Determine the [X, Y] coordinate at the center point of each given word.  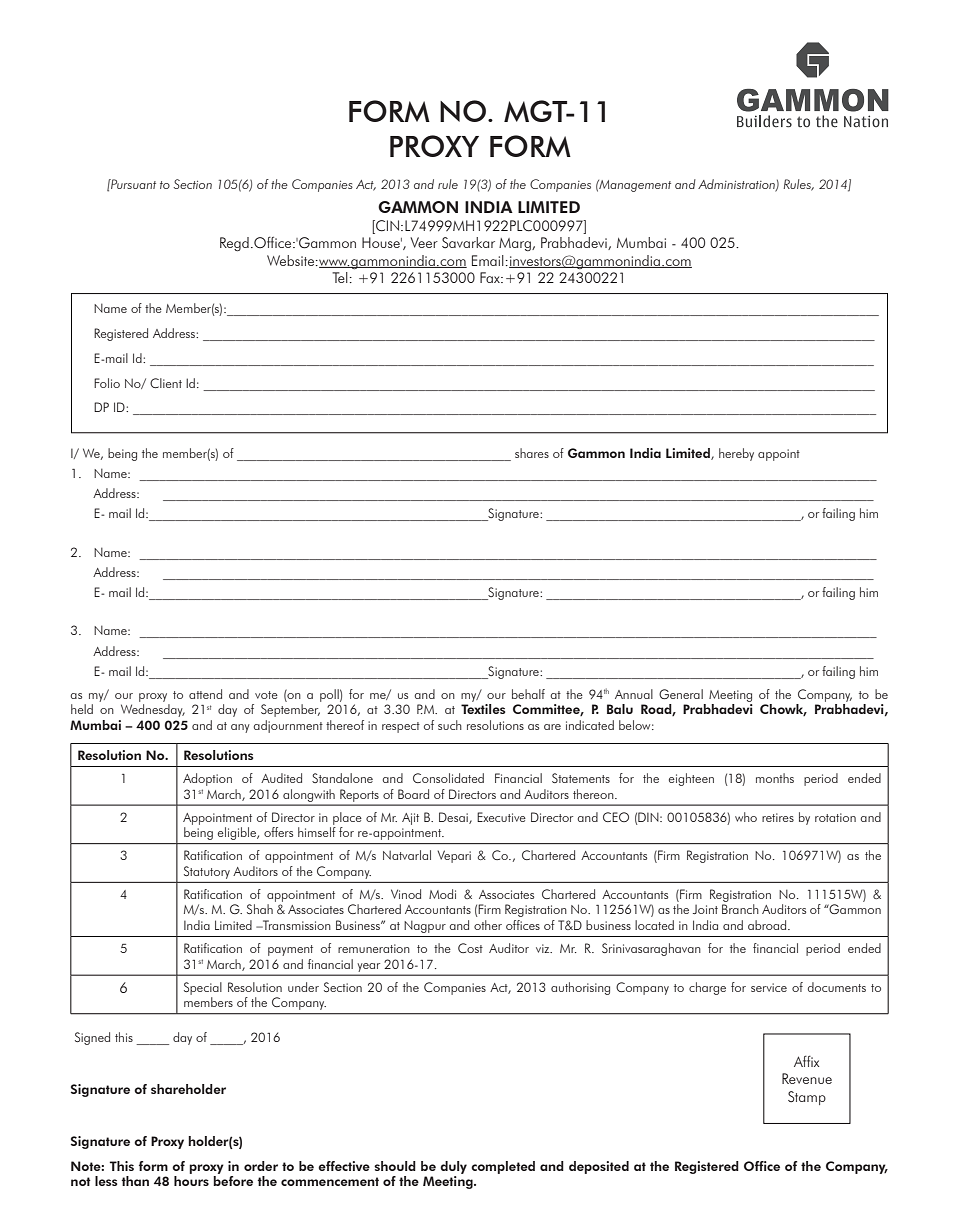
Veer [424, 242]
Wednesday [153, 710]
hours [191, 1181]
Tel [340, 277]
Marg [516, 244]
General [681, 694]
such [450, 725]
